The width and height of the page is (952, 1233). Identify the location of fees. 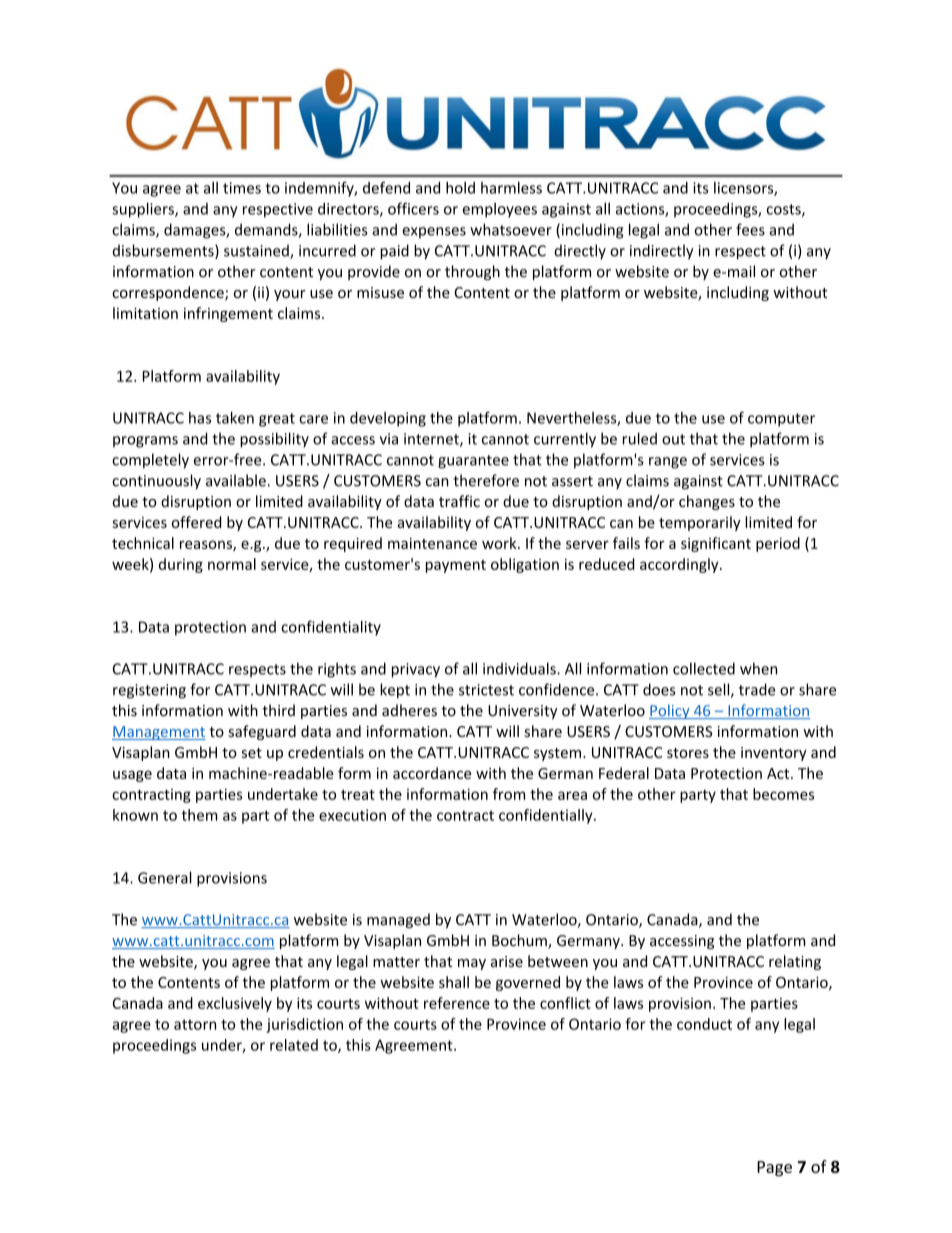
(750, 229).
